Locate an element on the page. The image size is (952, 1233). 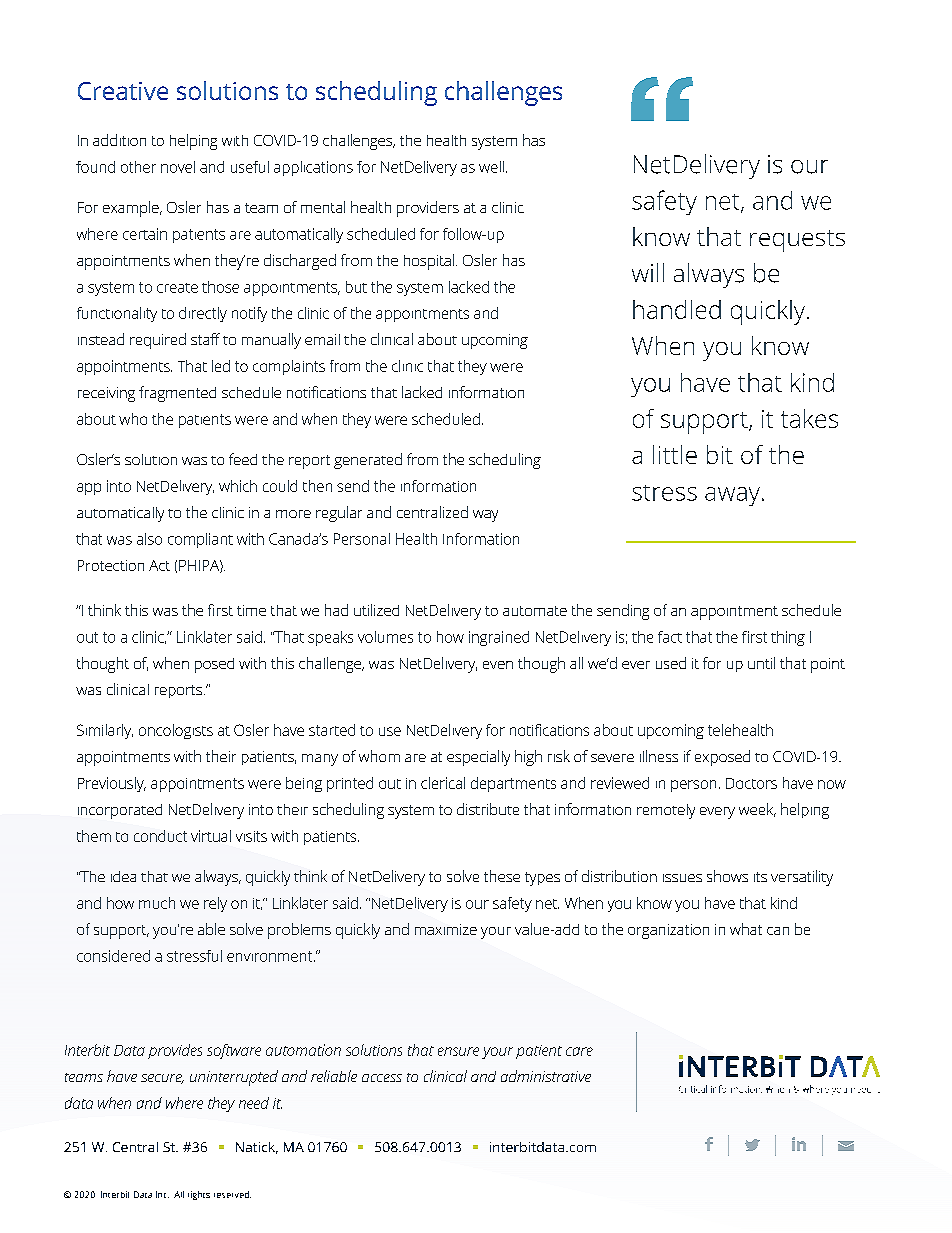
compliant is located at coordinates (200, 540).
